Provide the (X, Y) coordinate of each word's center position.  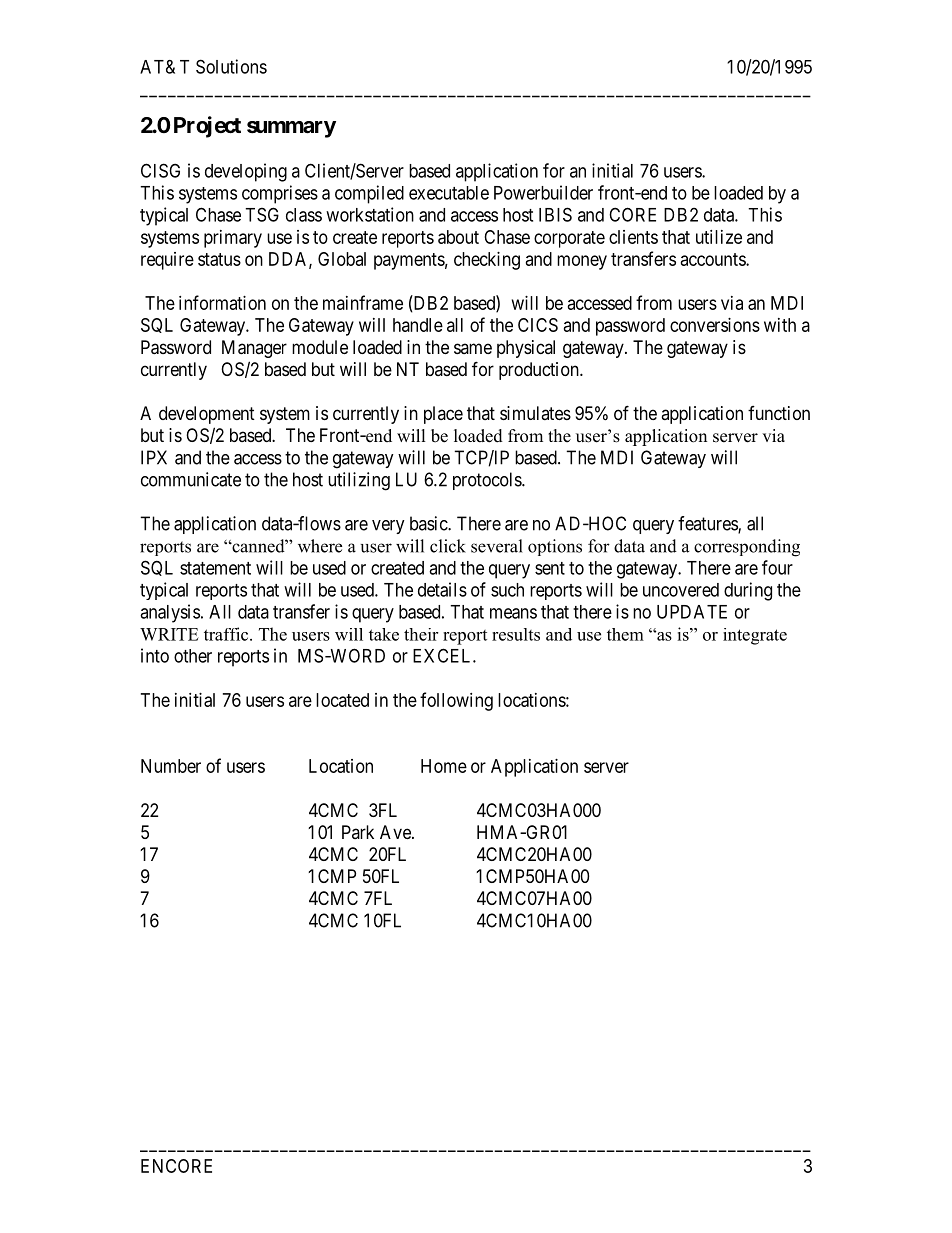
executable (449, 193)
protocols (488, 481)
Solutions (231, 66)
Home (444, 766)
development (207, 415)
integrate (755, 636)
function (779, 413)
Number (171, 766)
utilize (719, 237)
